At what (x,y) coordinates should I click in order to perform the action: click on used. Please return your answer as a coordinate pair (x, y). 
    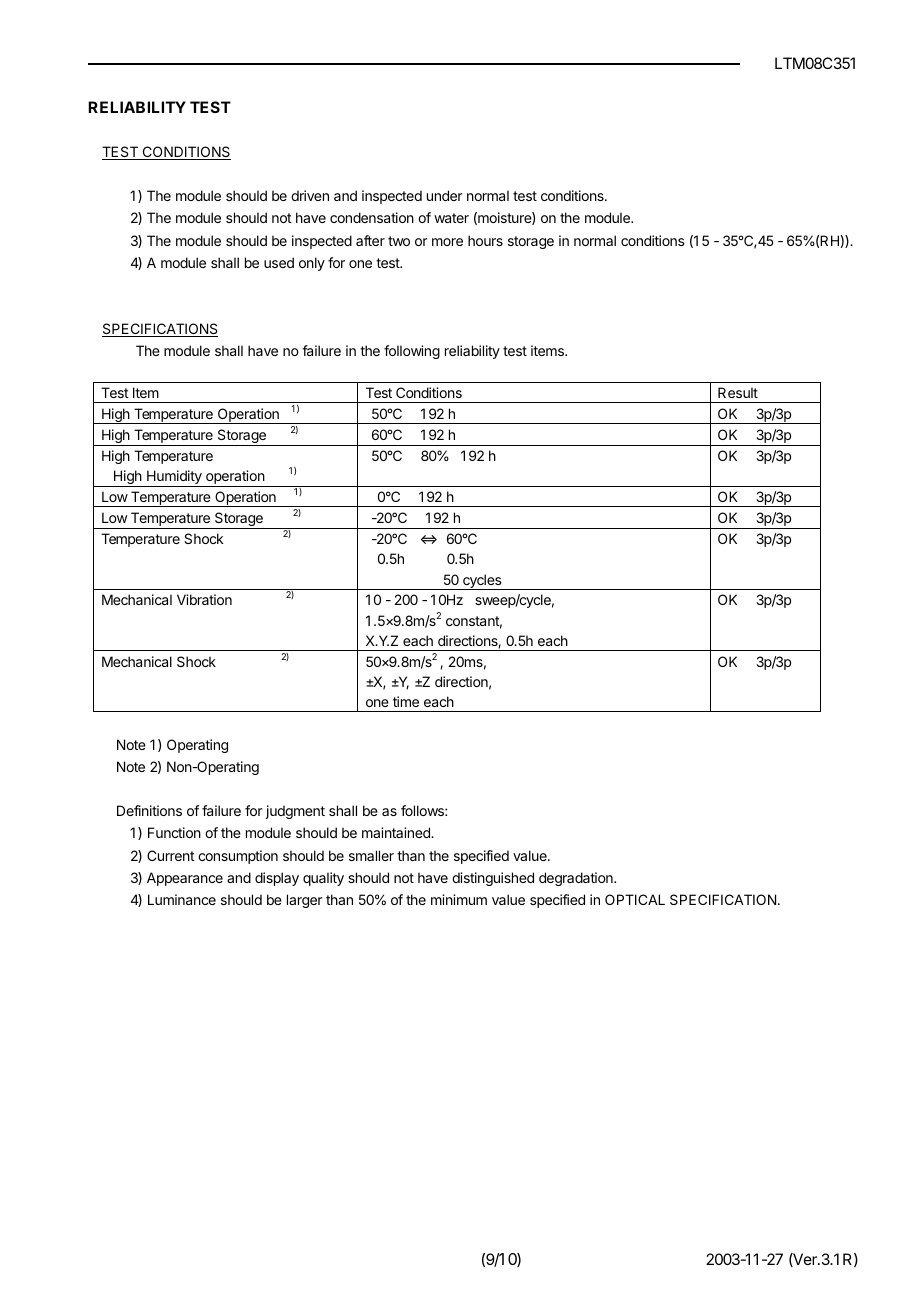
    Looking at the image, I should click on (279, 262).
